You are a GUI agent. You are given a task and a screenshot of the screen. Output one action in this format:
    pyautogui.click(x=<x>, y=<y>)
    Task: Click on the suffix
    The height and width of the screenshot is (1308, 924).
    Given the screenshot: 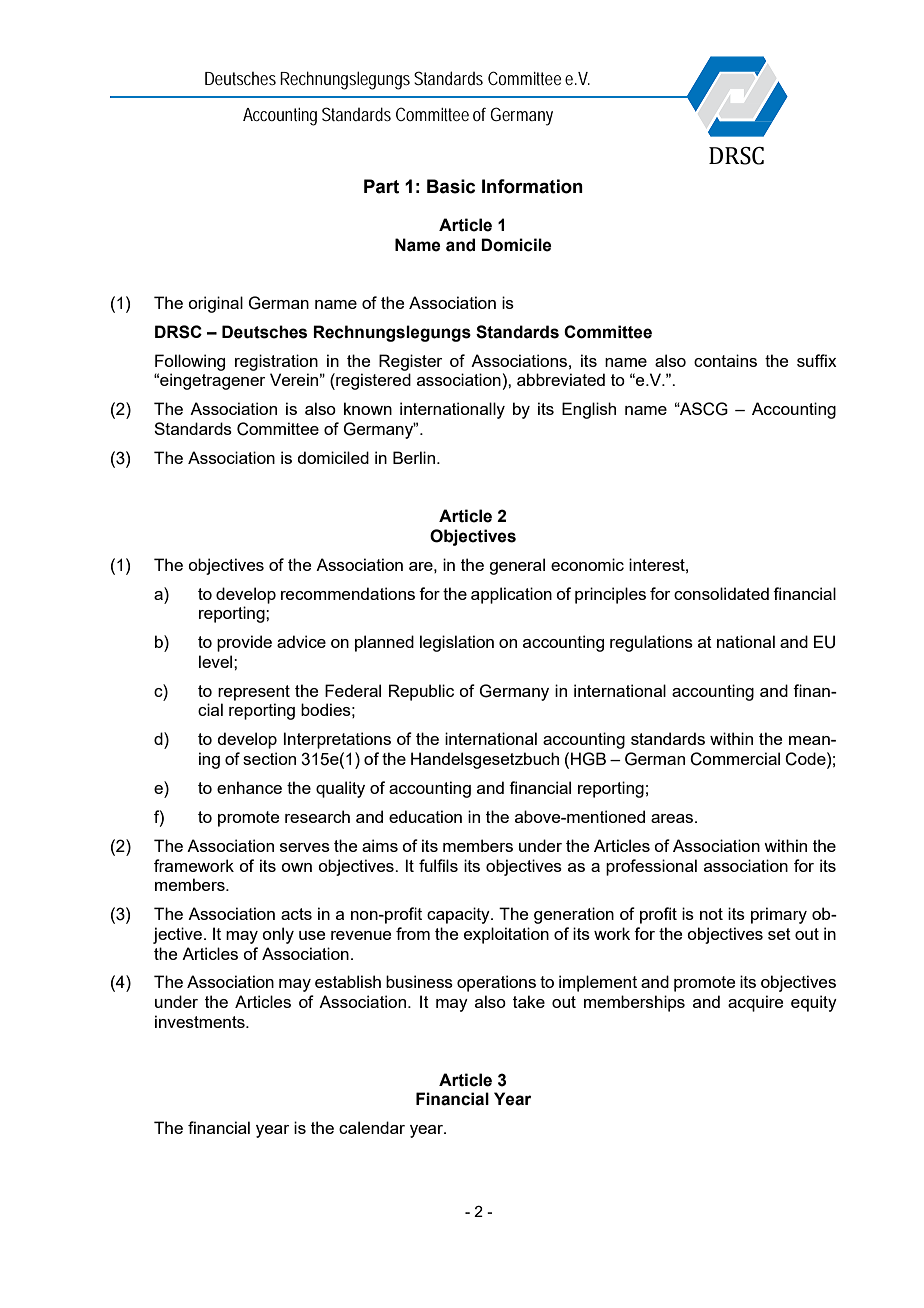 What is the action you would take?
    pyautogui.click(x=817, y=360)
